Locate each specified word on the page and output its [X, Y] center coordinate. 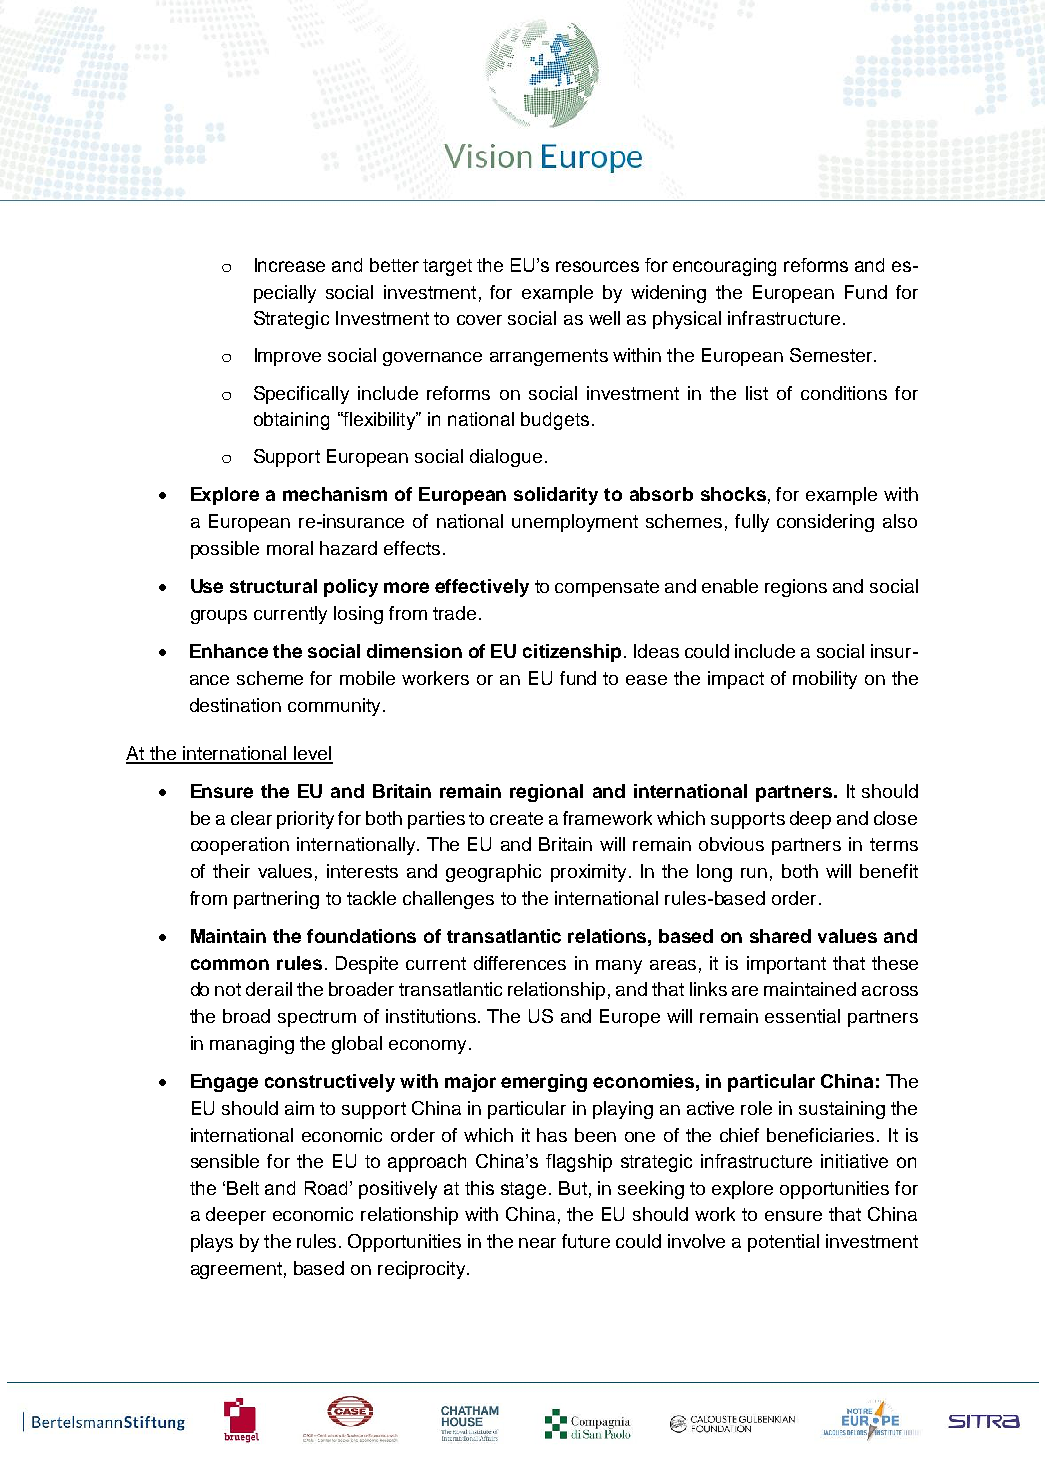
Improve [288, 357]
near [537, 1243]
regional [546, 793]
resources [597, 266]
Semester [832, 355]
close [895, 818]
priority [305, 820]
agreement [236, 1270]
